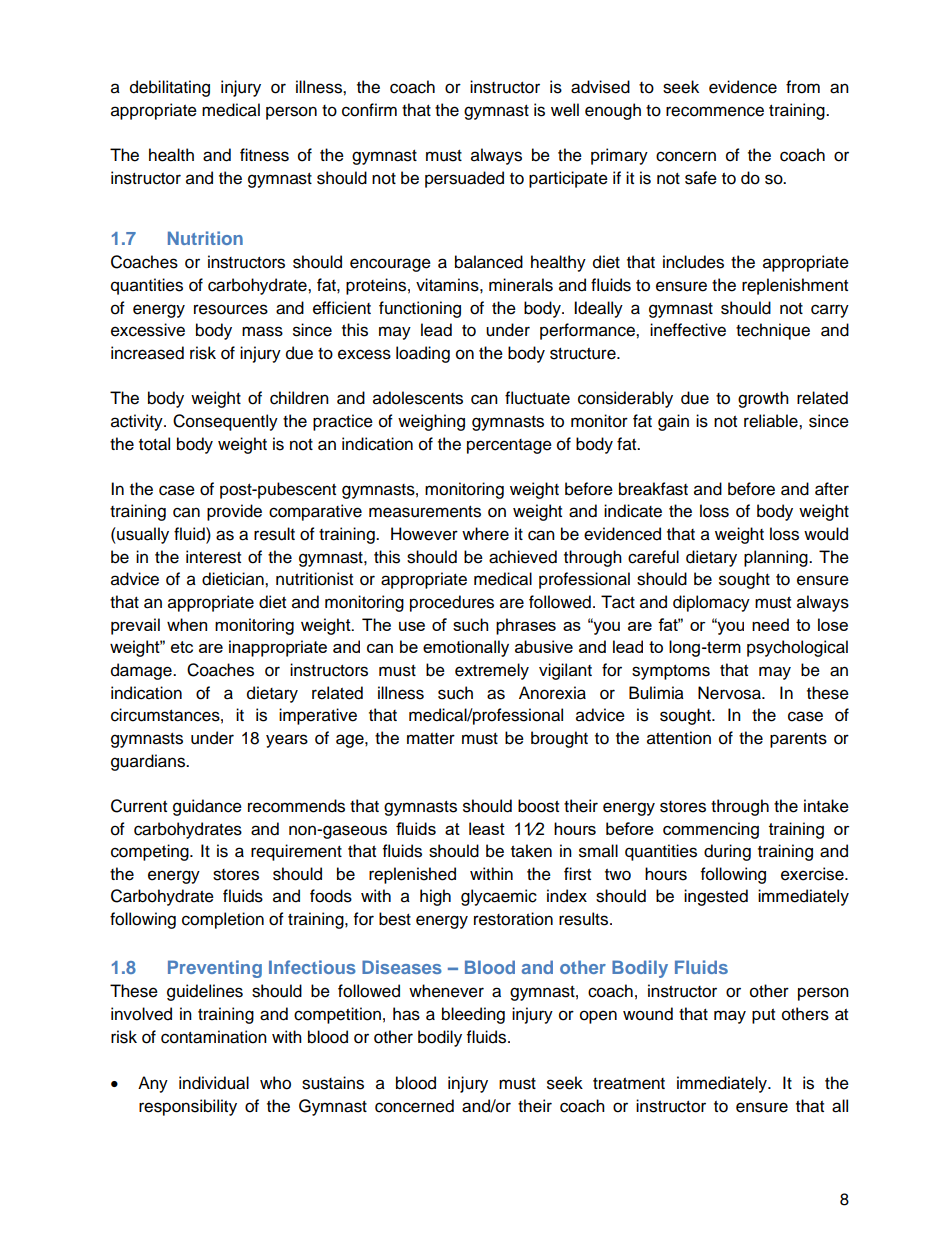 This screenshot has width=952, height=1233. What do you see at coordinates (225, 422) in the screenshot?
I see `Consequently` at bounding box center [225, 422].
